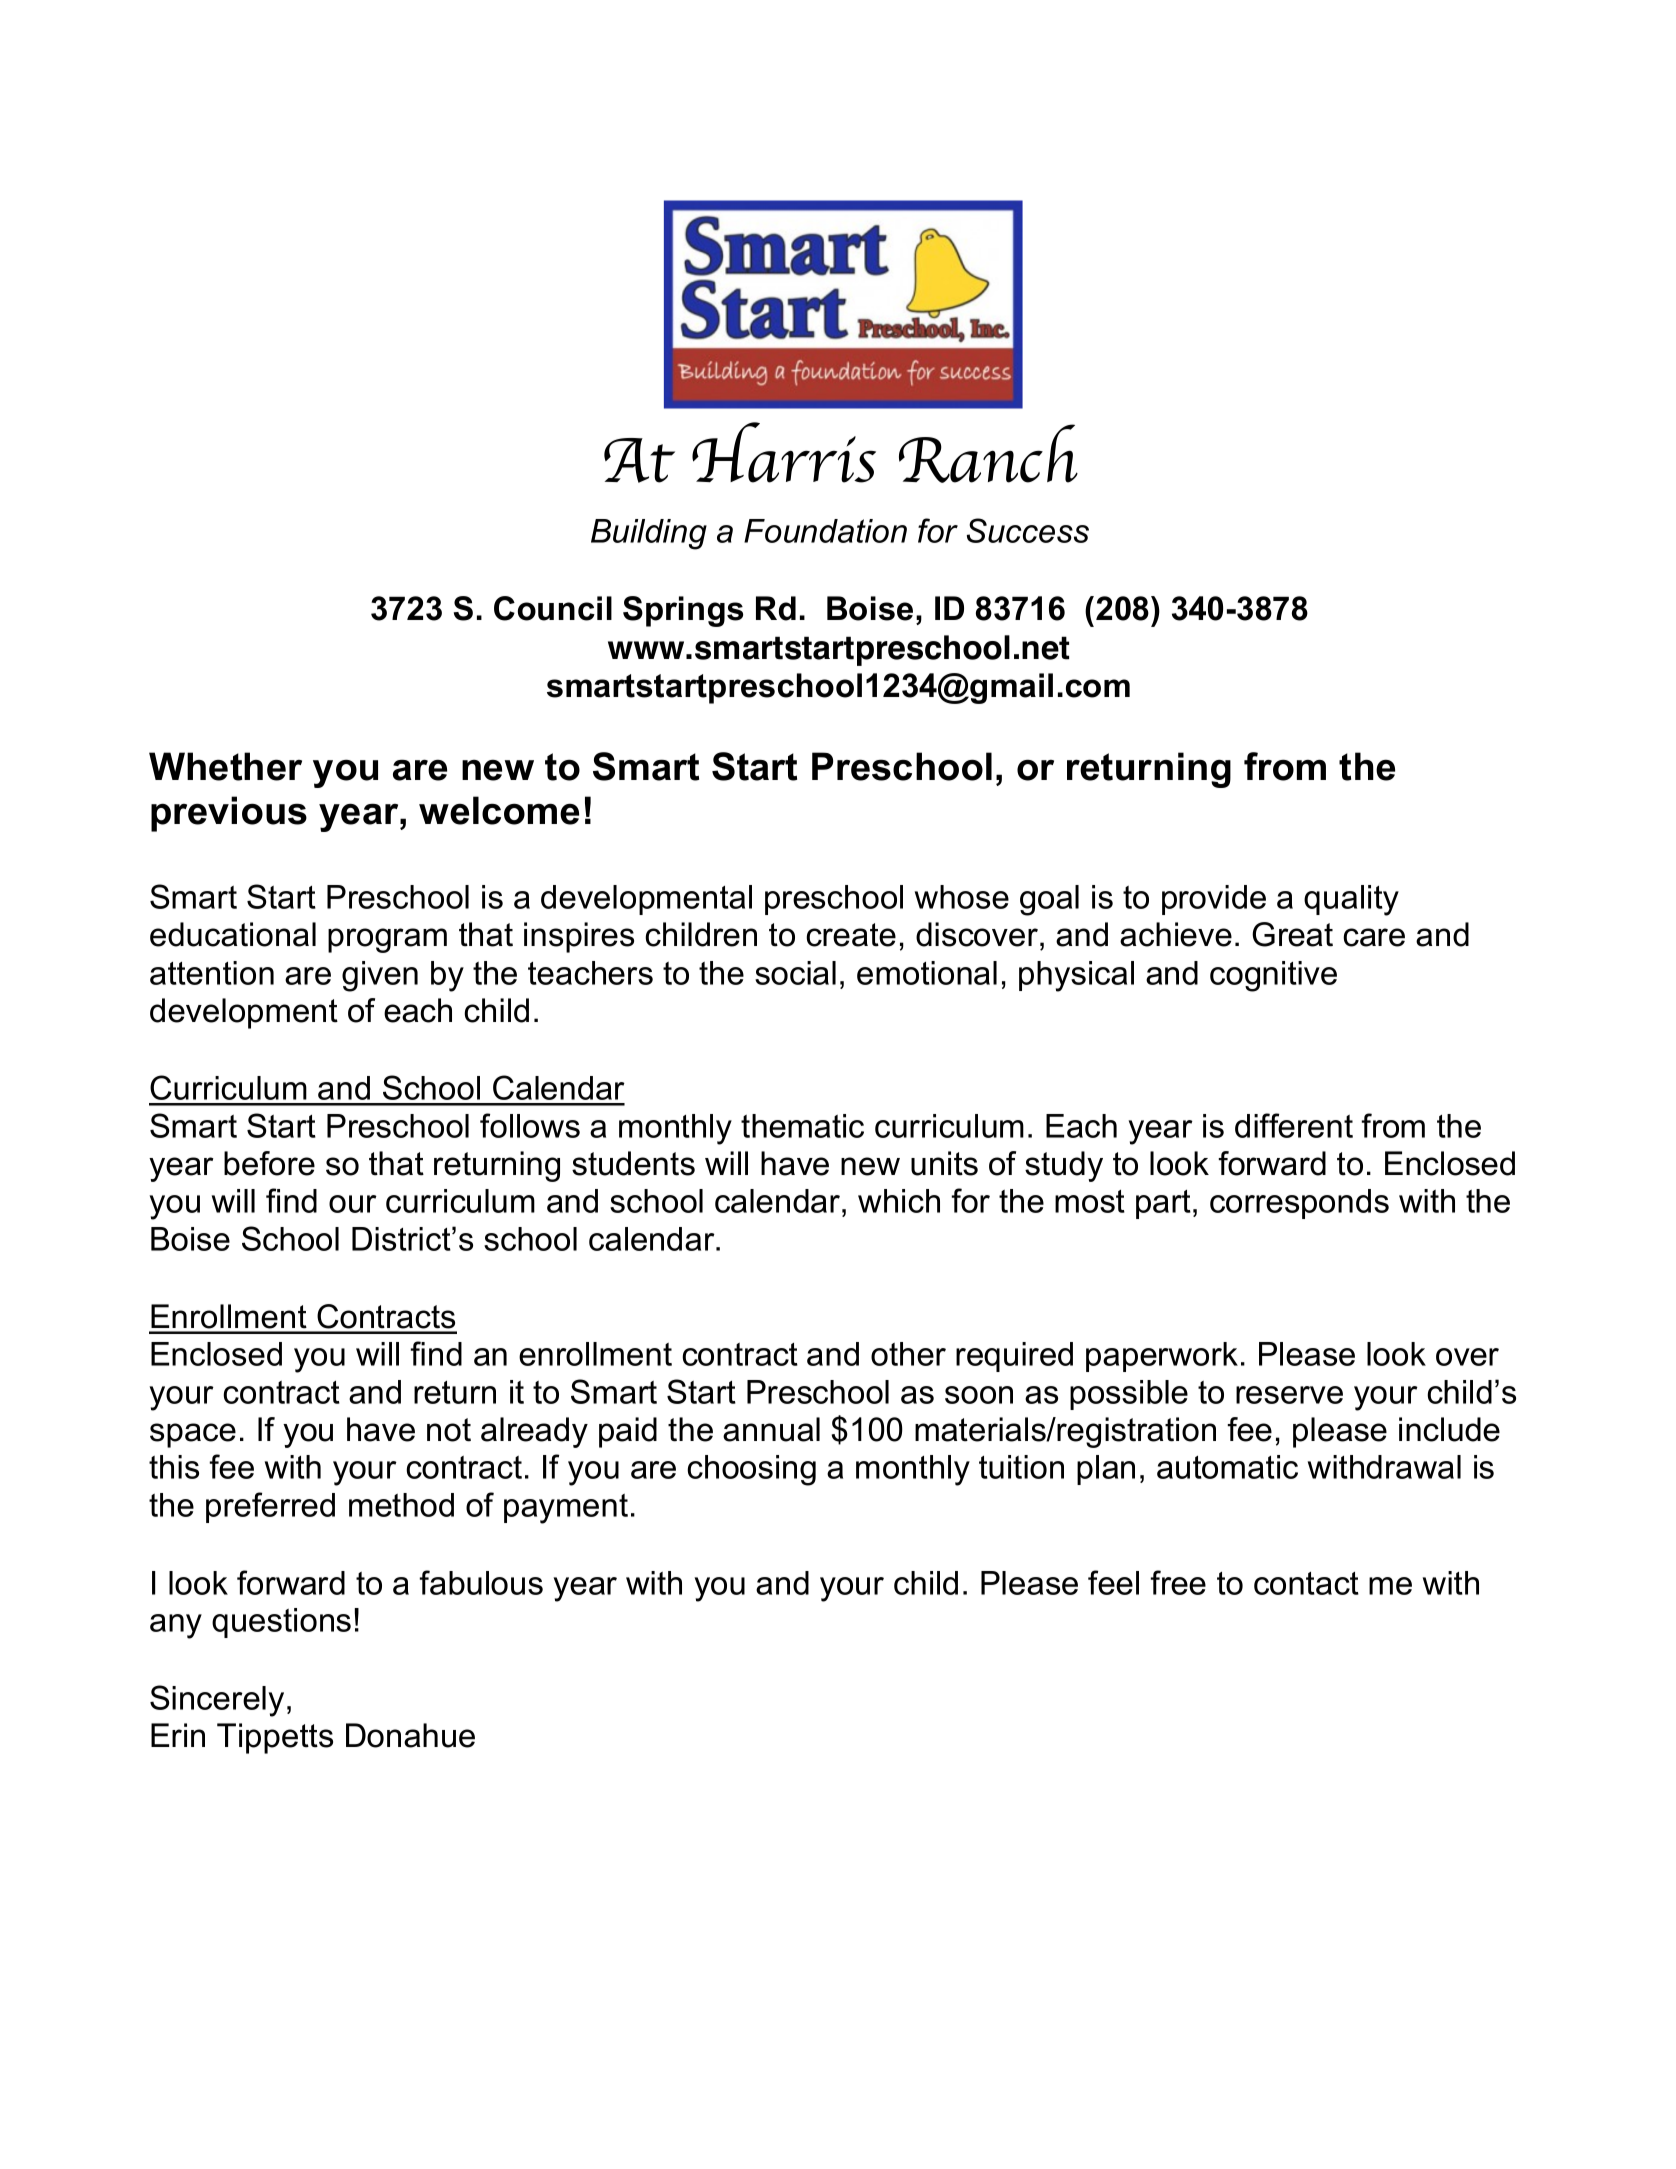  Describe the element at coordinates (553, 608) in the image. I see `Council` at that location.
